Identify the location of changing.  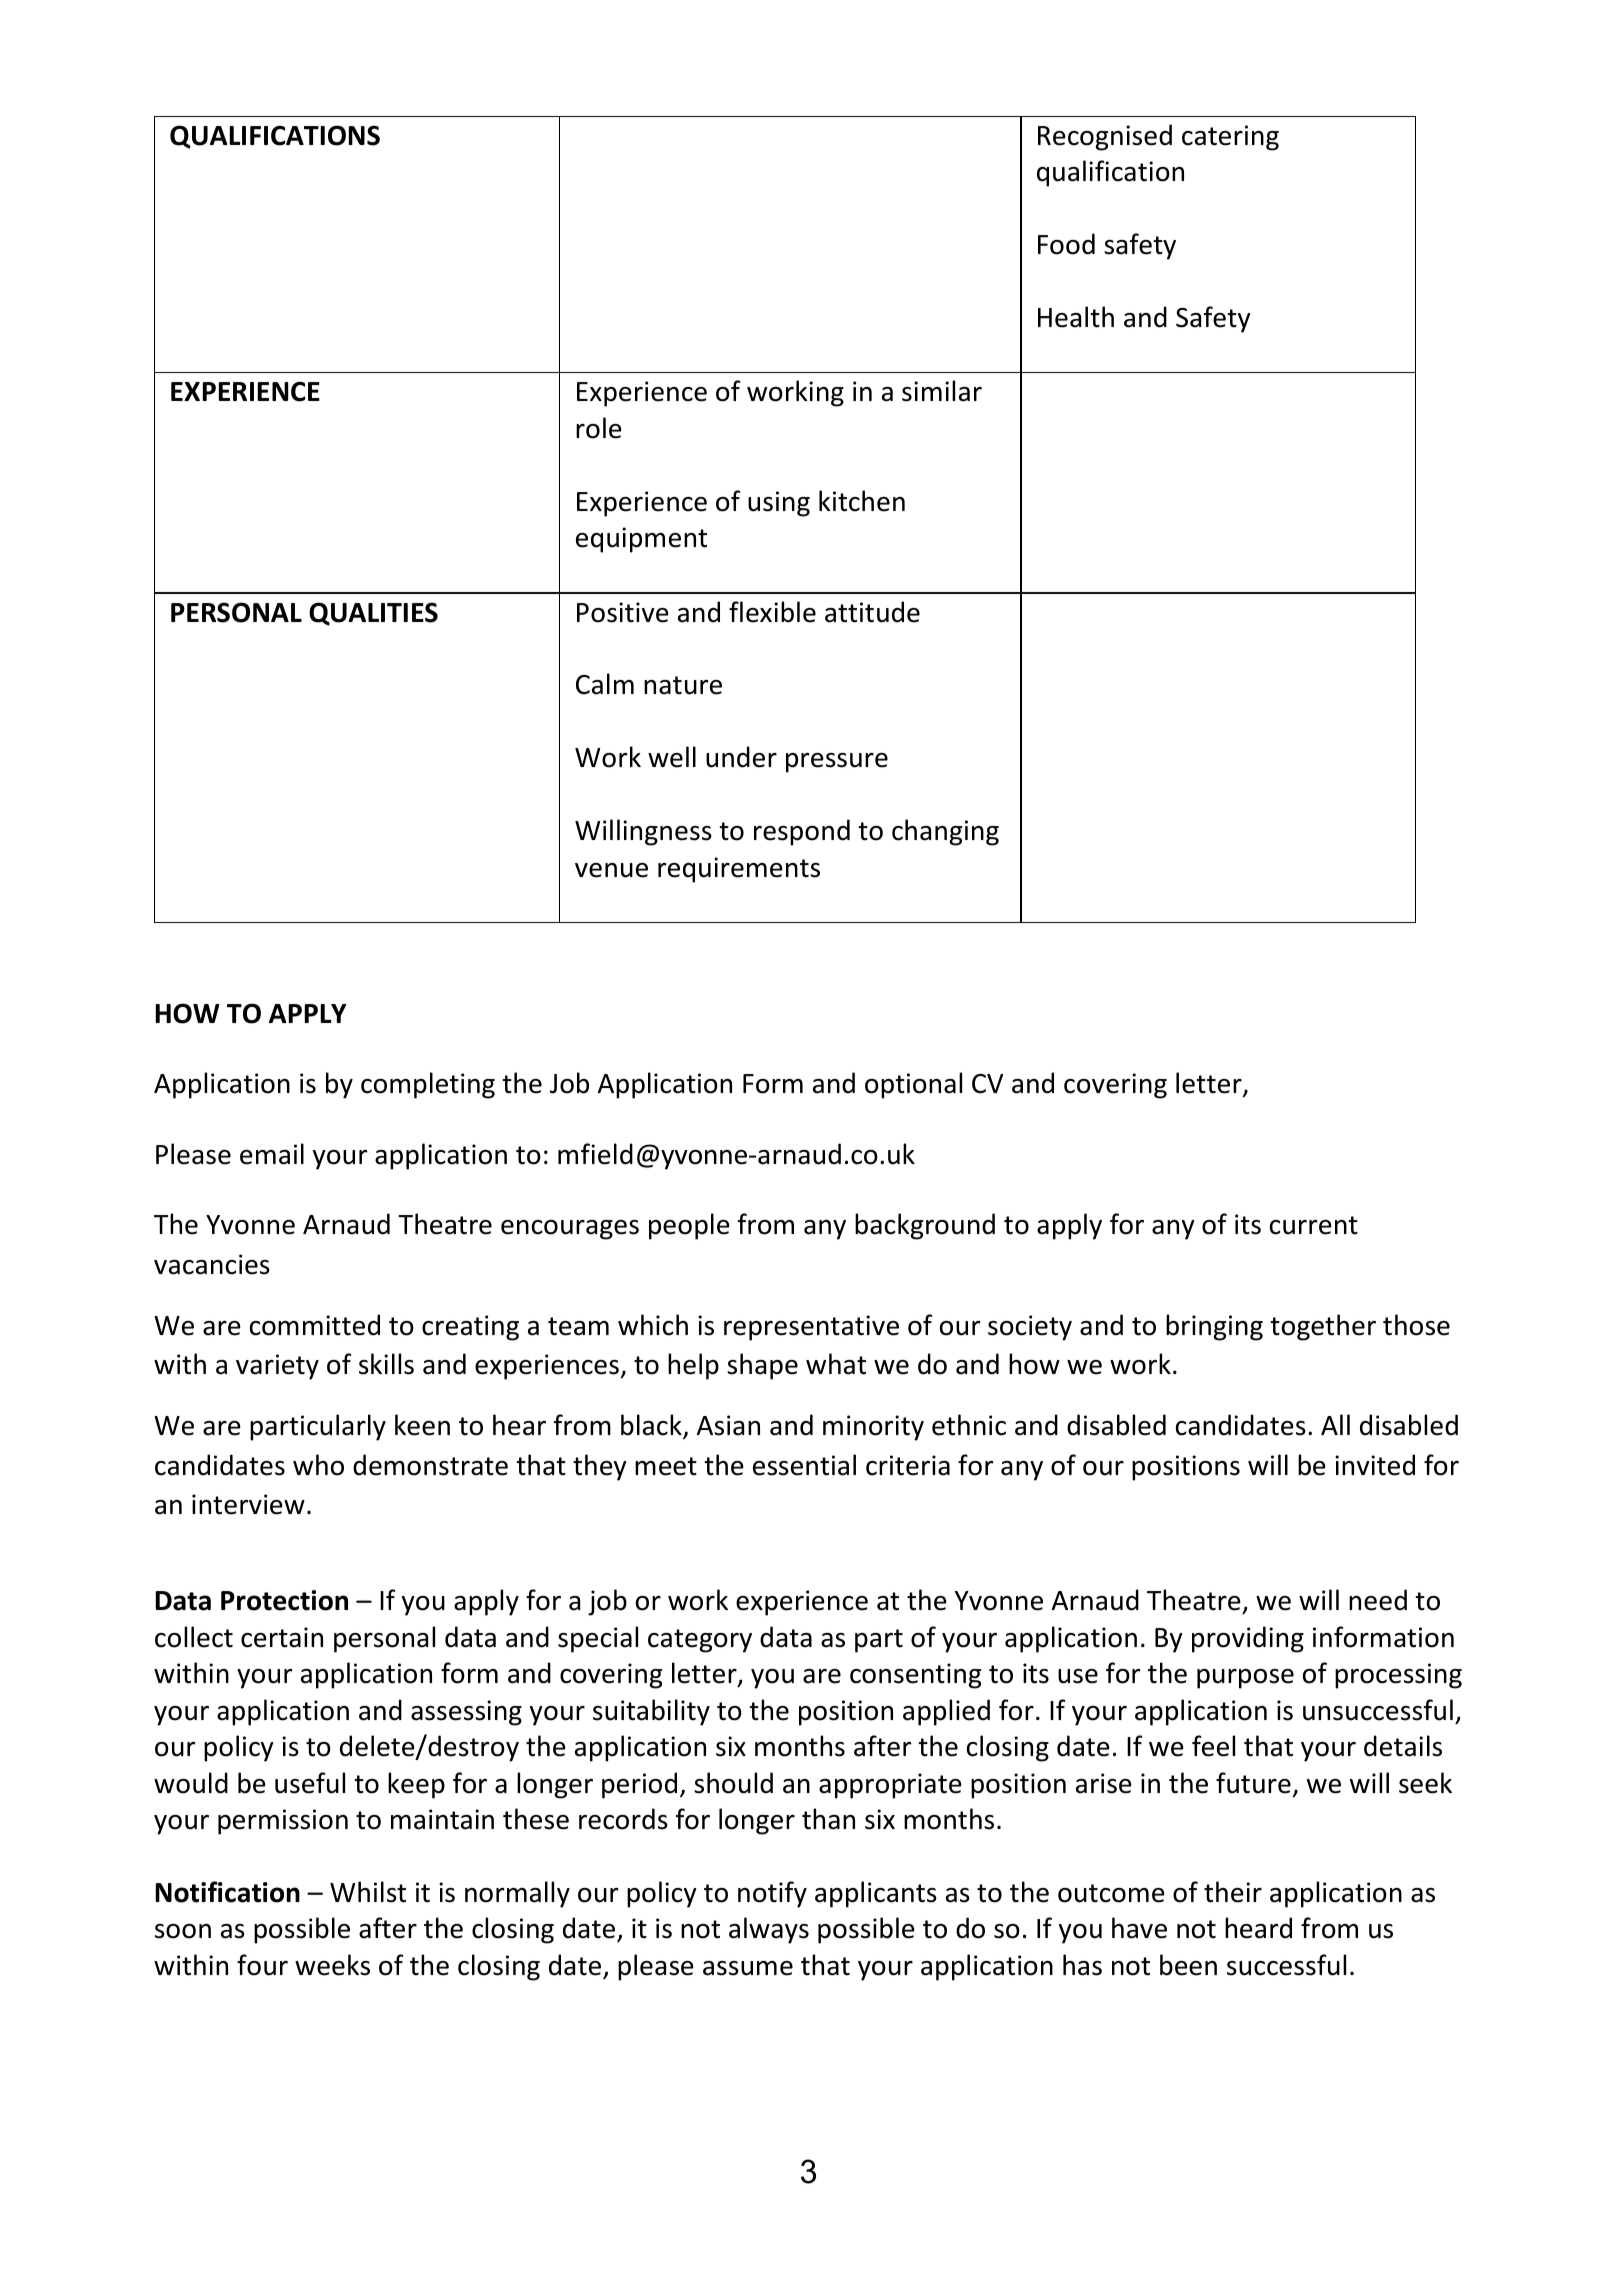
(945, 832).
